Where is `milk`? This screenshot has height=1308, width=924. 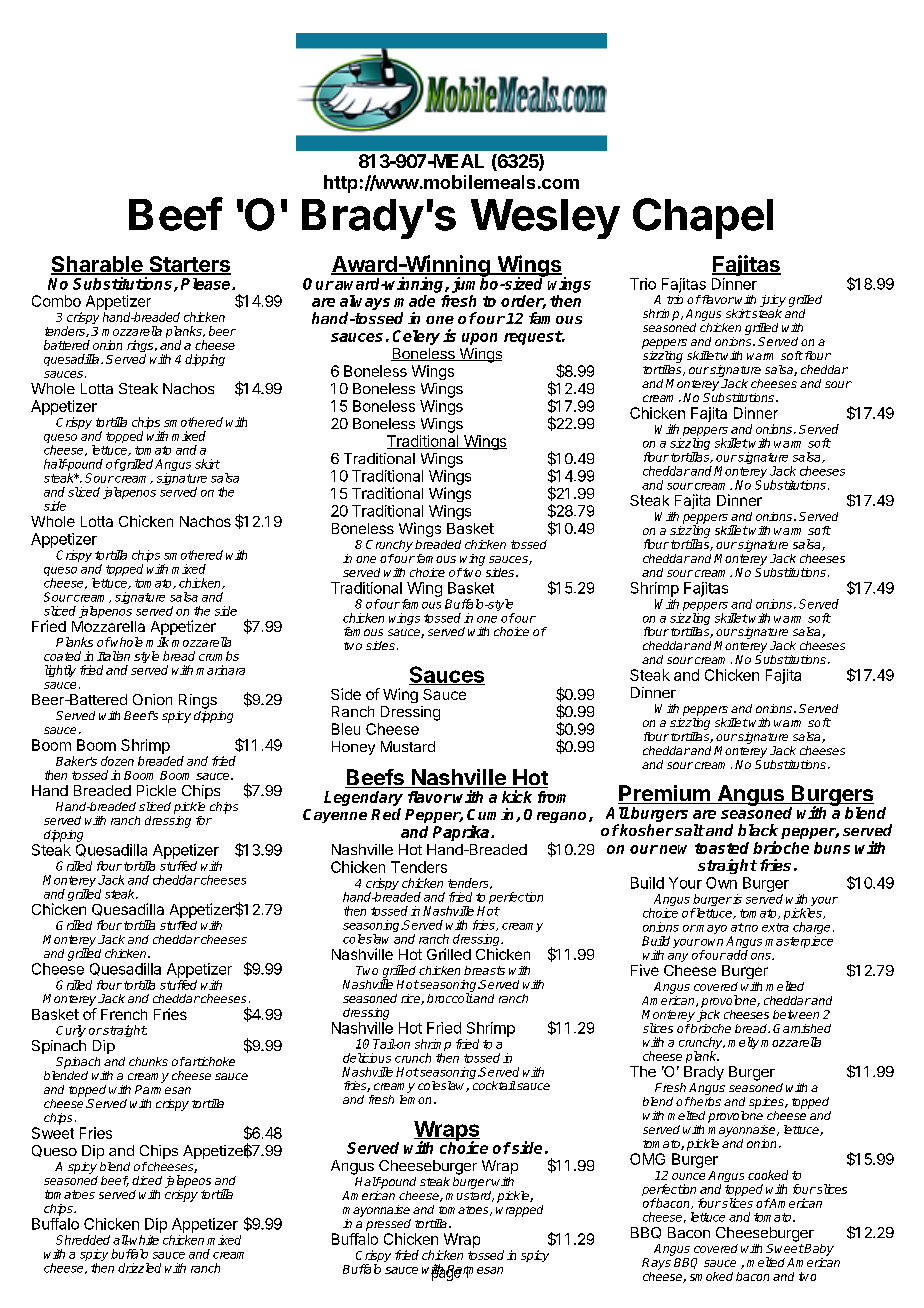 milk is located at coordinates (157, 642).
